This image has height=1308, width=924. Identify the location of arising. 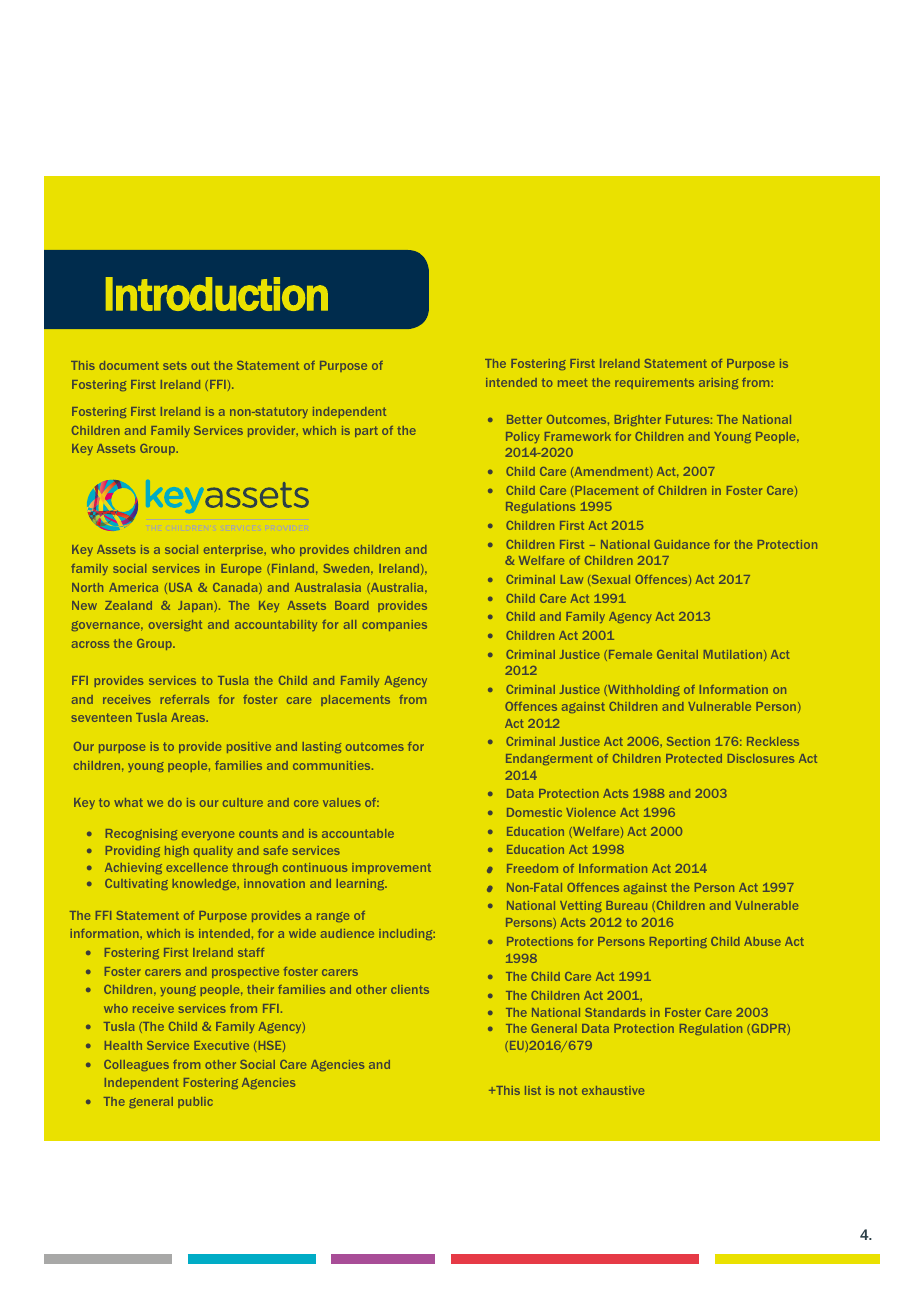
(718, 383).
